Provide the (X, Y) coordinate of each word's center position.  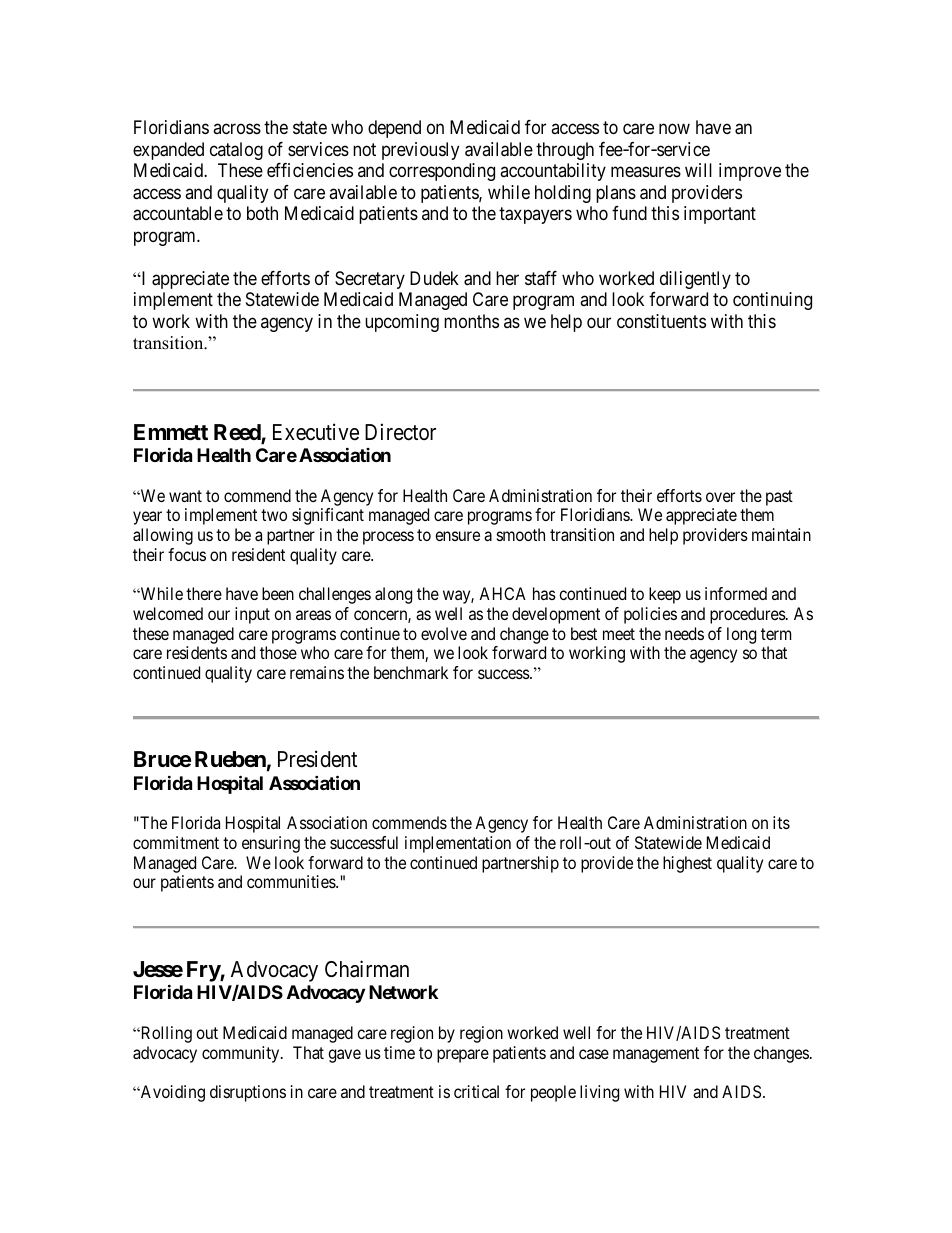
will (698, 170)
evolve (444, 633)
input (252, 615)
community (242, 1054)
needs (684, 633)
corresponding (442, 172)
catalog (236, 151)
